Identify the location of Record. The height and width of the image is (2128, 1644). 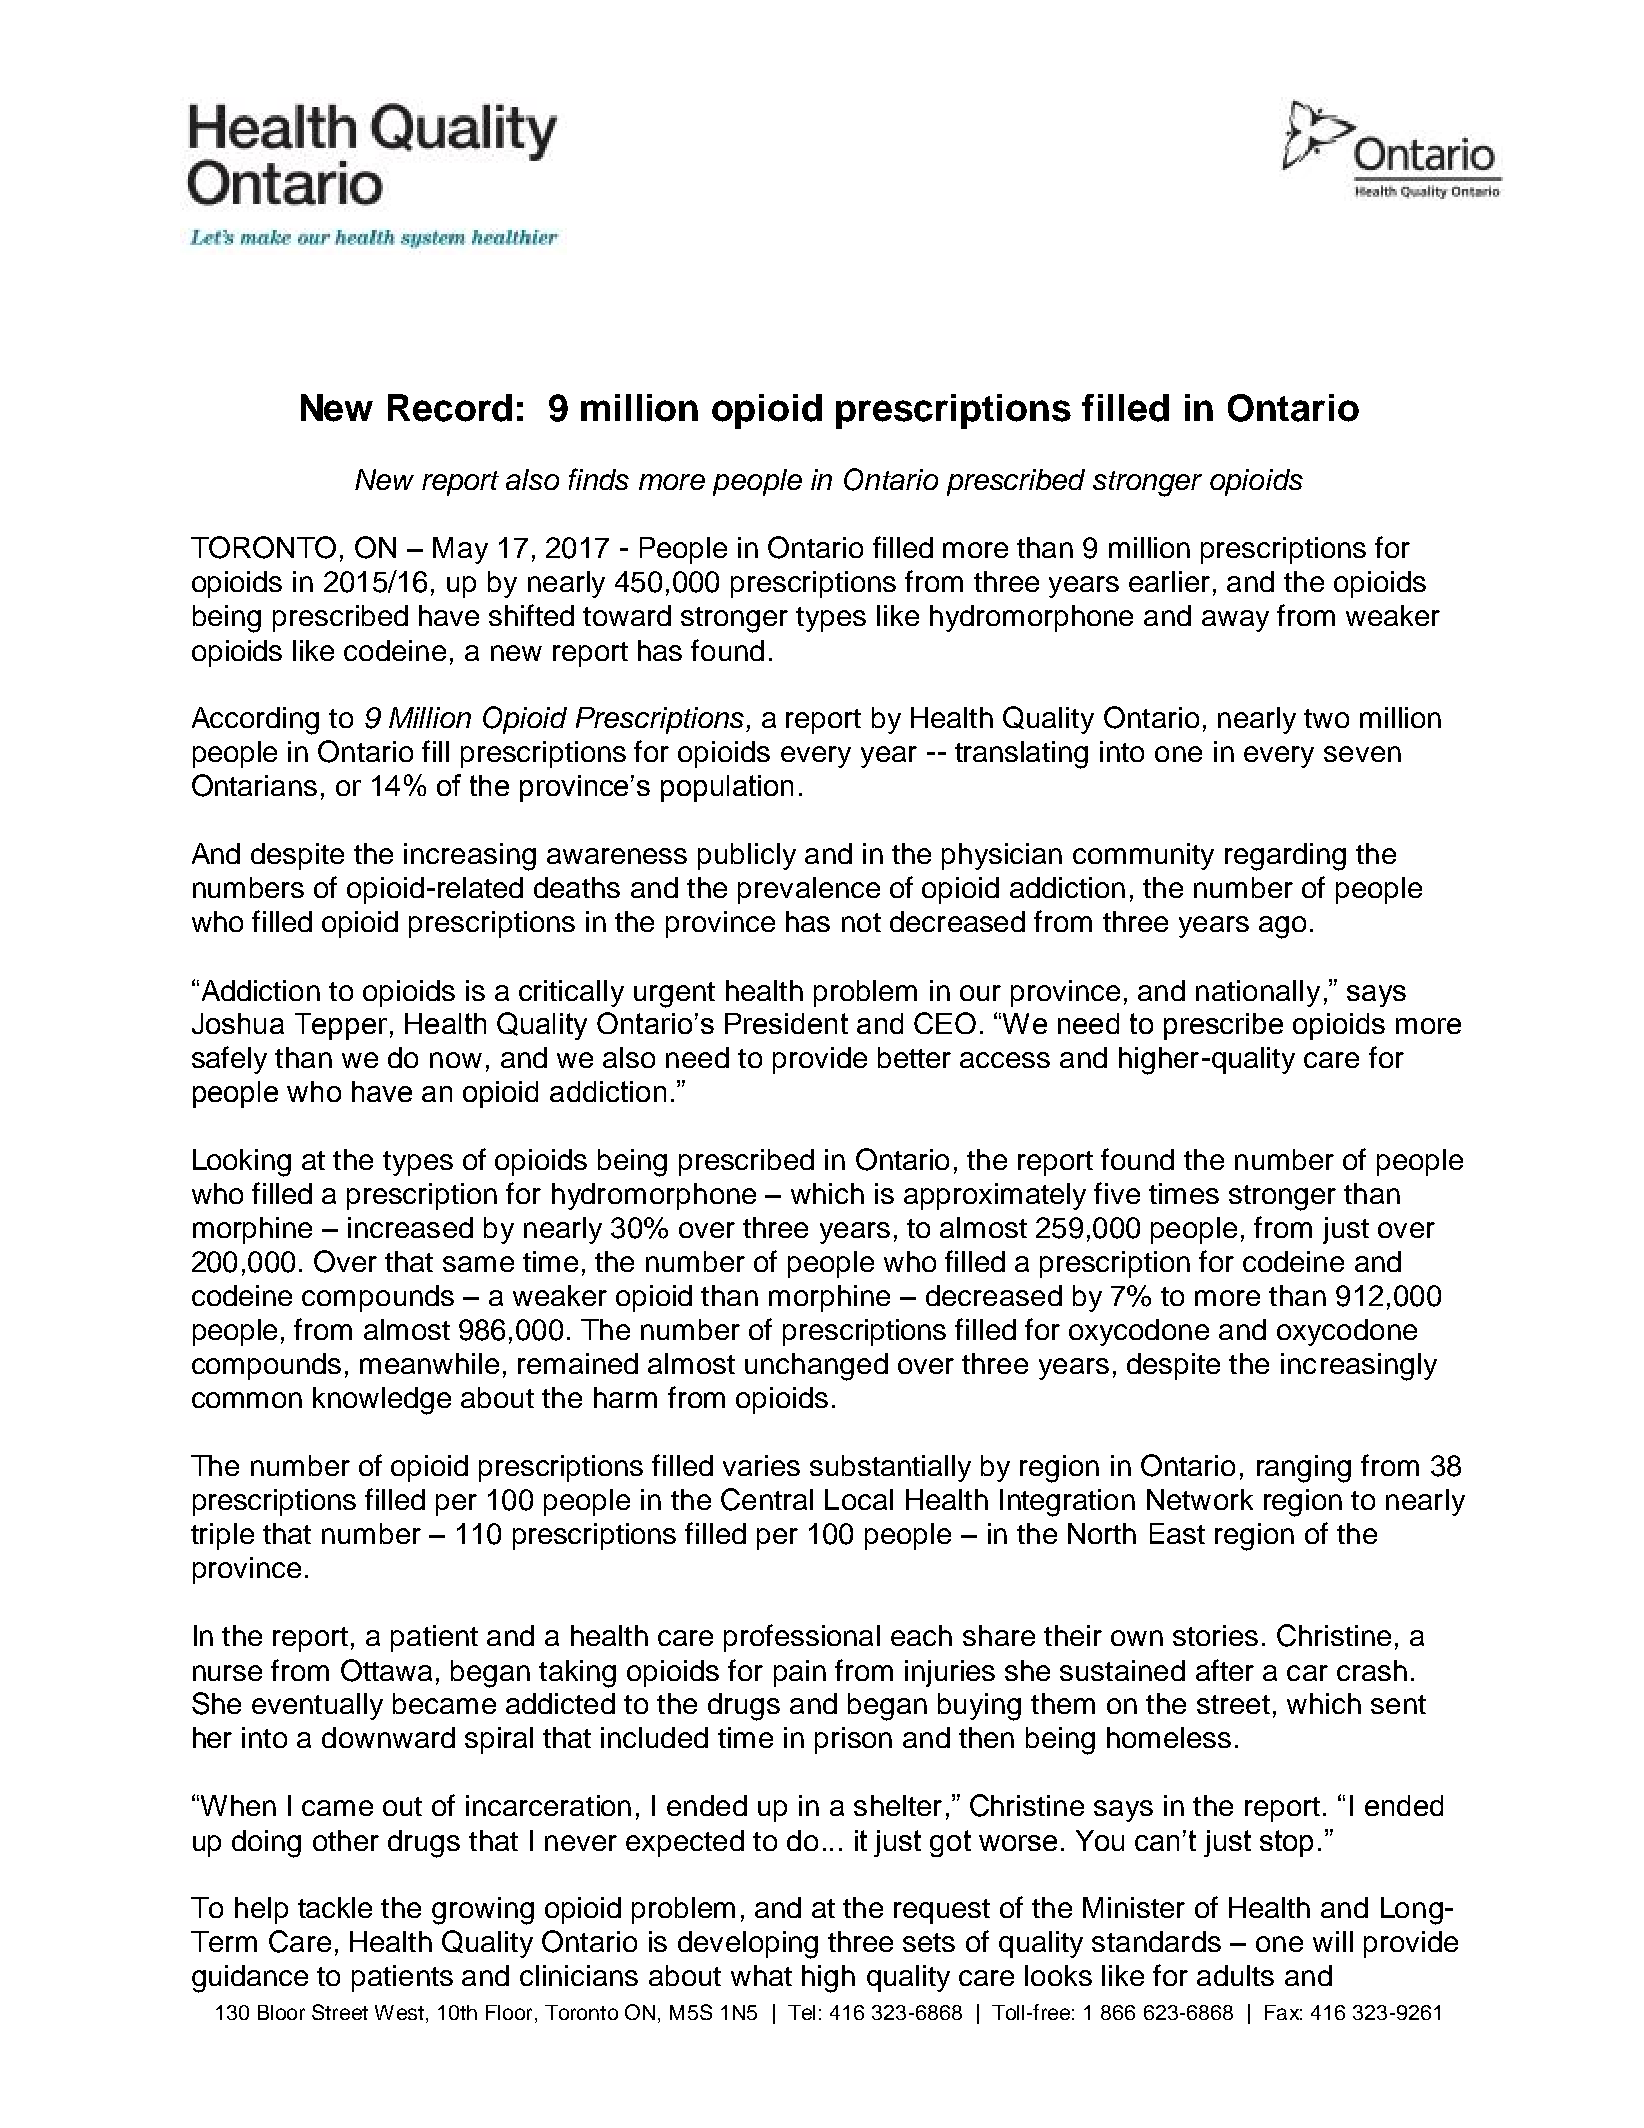
(450, 408).
